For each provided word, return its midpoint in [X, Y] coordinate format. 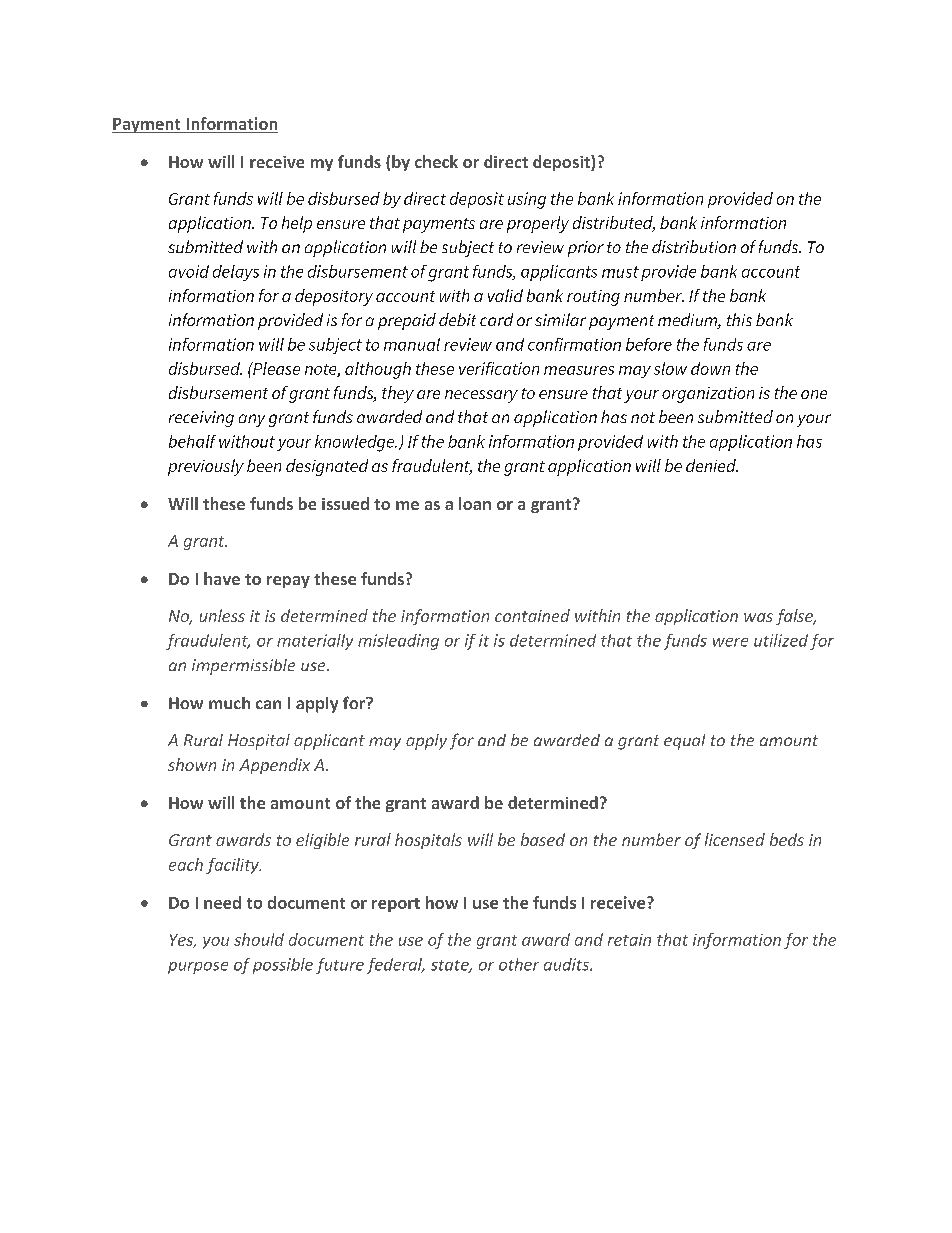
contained [532, 615]
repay [288, 582]
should [259, 939]
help [297, 224]
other [519, 964]
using [527, 200]
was [758, 617]
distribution [694, 246]
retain [629, 940]
